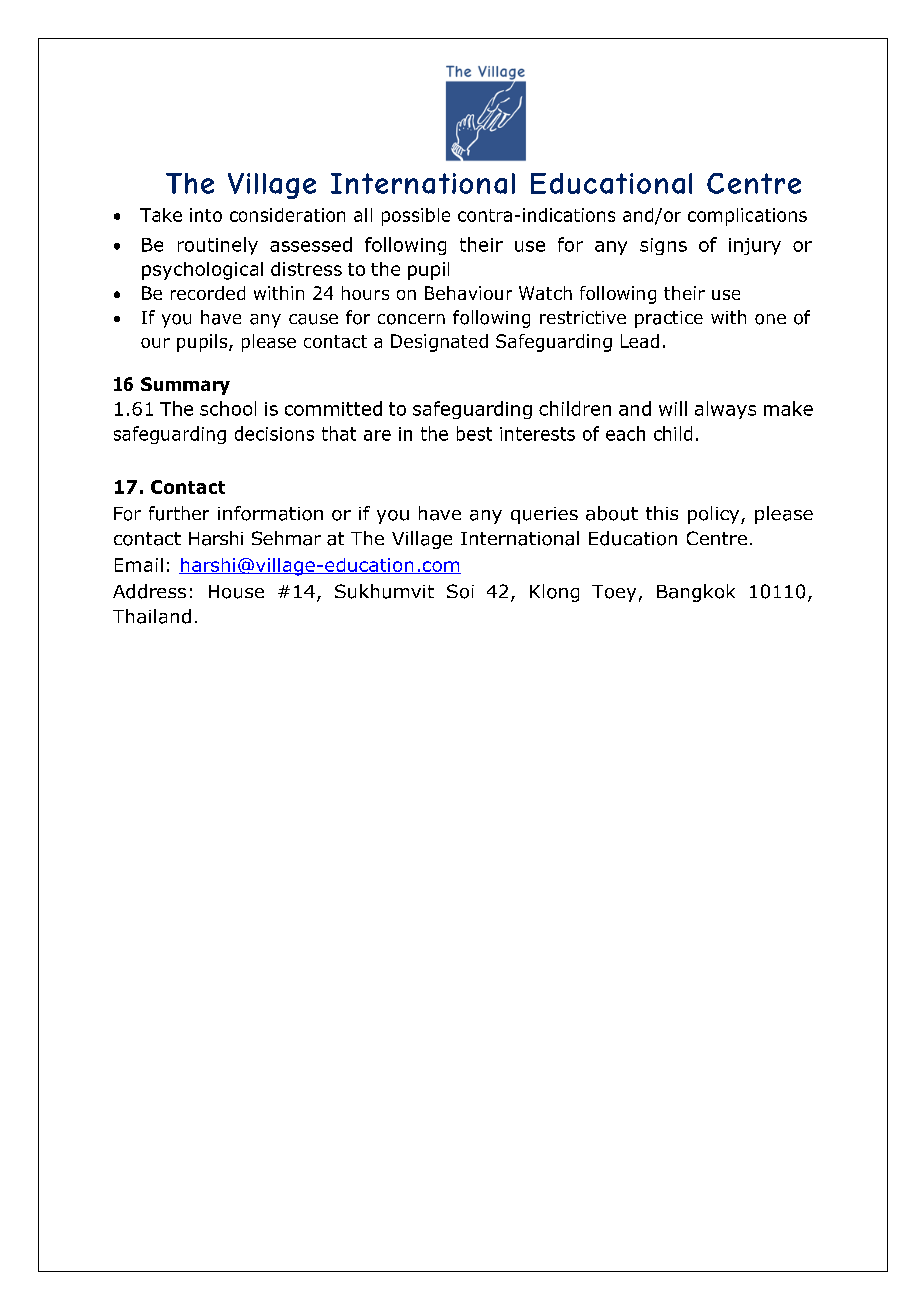  Describe the element at coordinates (416, 217) in the document. I see `possible` at that location.
